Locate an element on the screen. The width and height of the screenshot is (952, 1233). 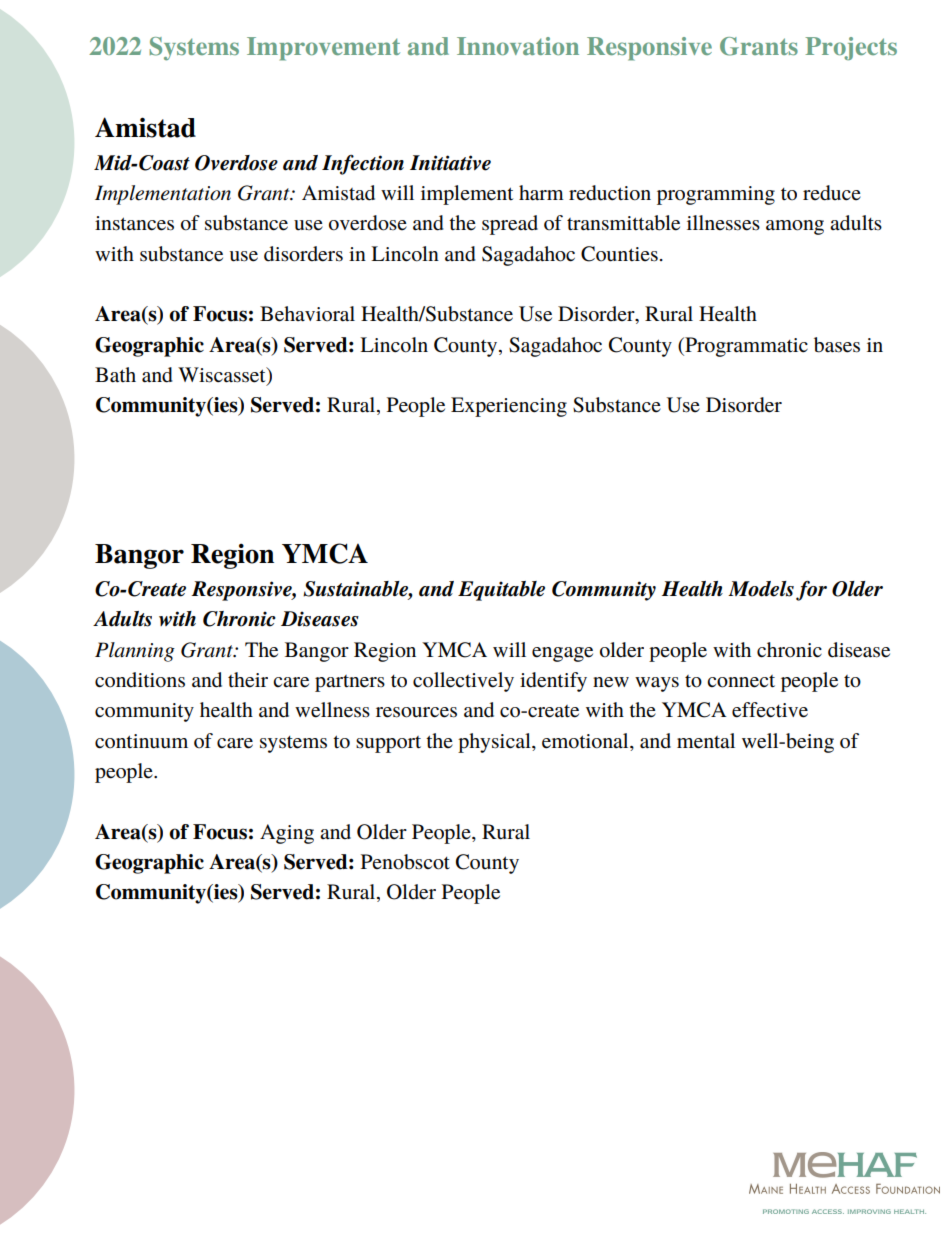
Planning is located at coordinates (135, 652).
